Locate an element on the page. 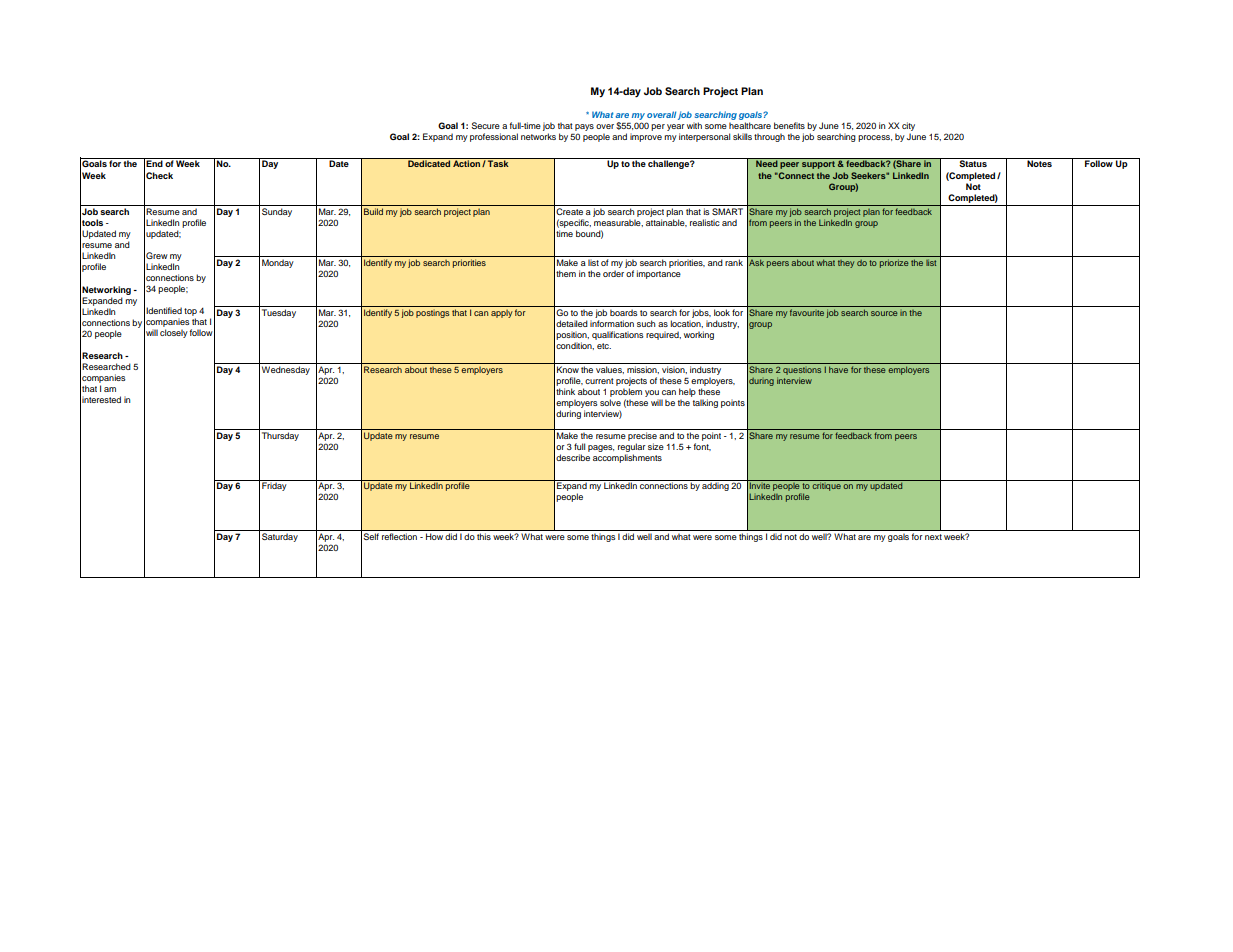 This page has height=952, width=1233. city is located at coordinates (908, 128).
